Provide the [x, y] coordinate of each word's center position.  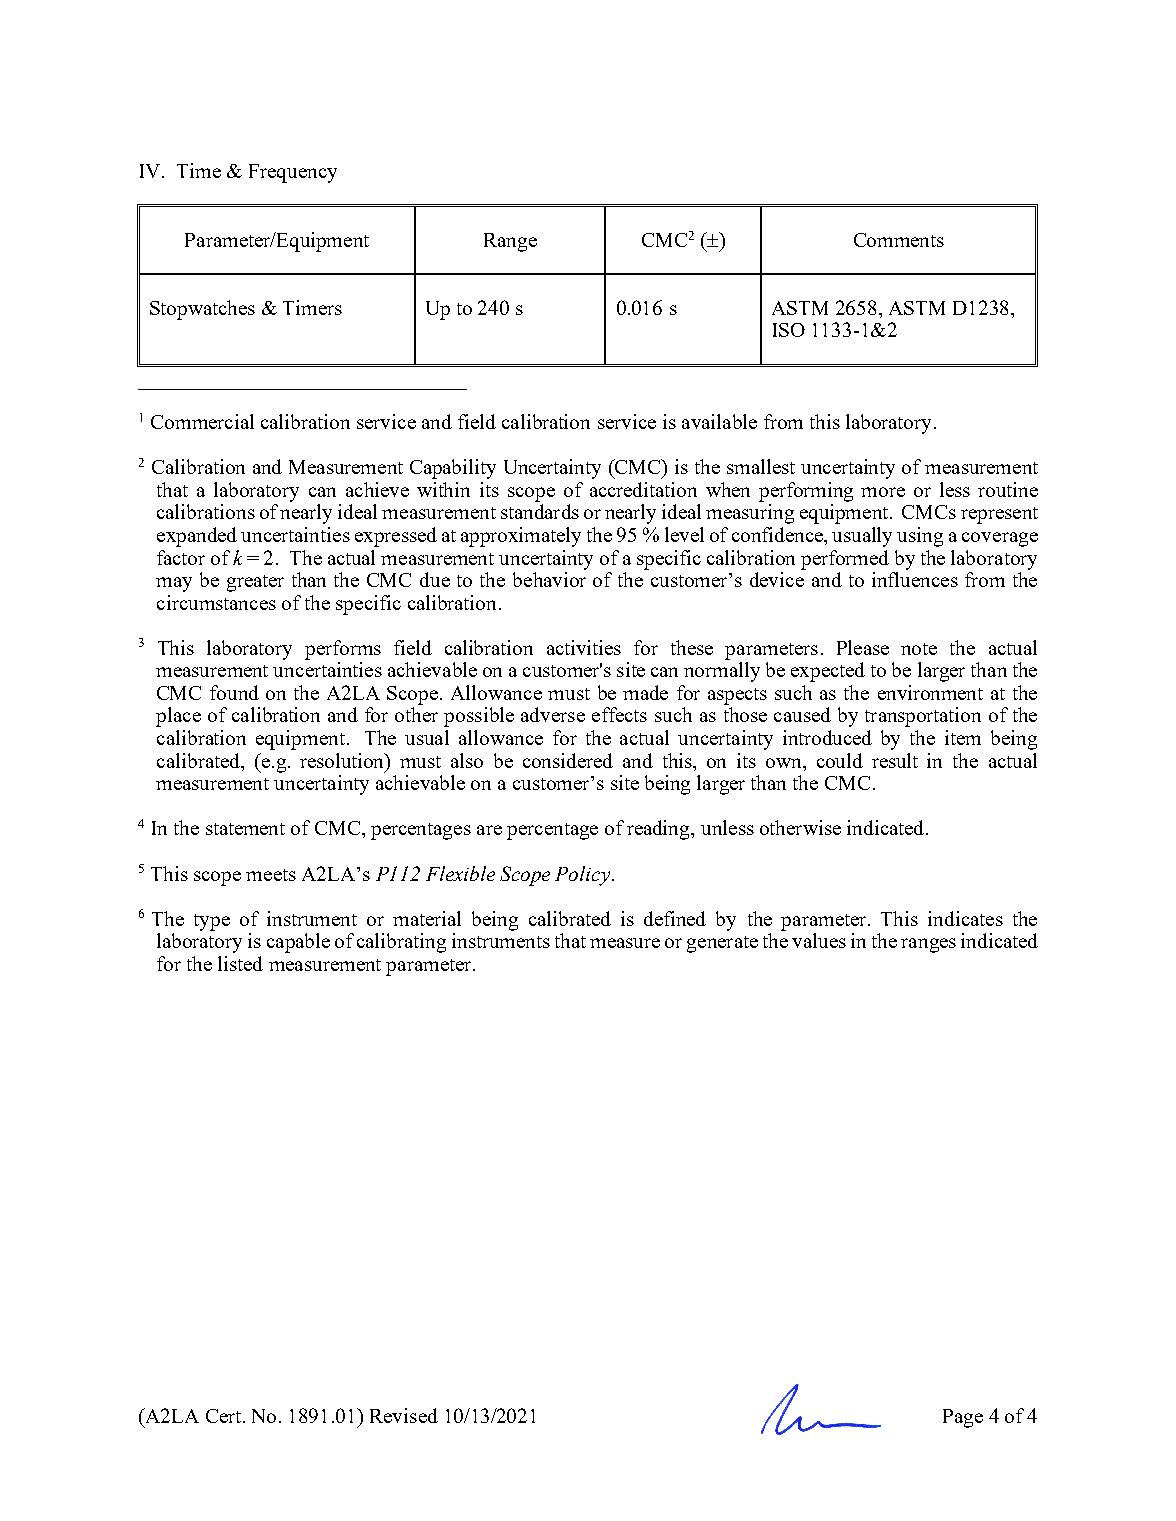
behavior [549, 579]
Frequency [293, 173]
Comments [899, 240]
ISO [789, 330]
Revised [404, 1415]
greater [255, 583]
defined [675, 918]
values [819, 940]
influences [915, 579]
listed [240, 963]
